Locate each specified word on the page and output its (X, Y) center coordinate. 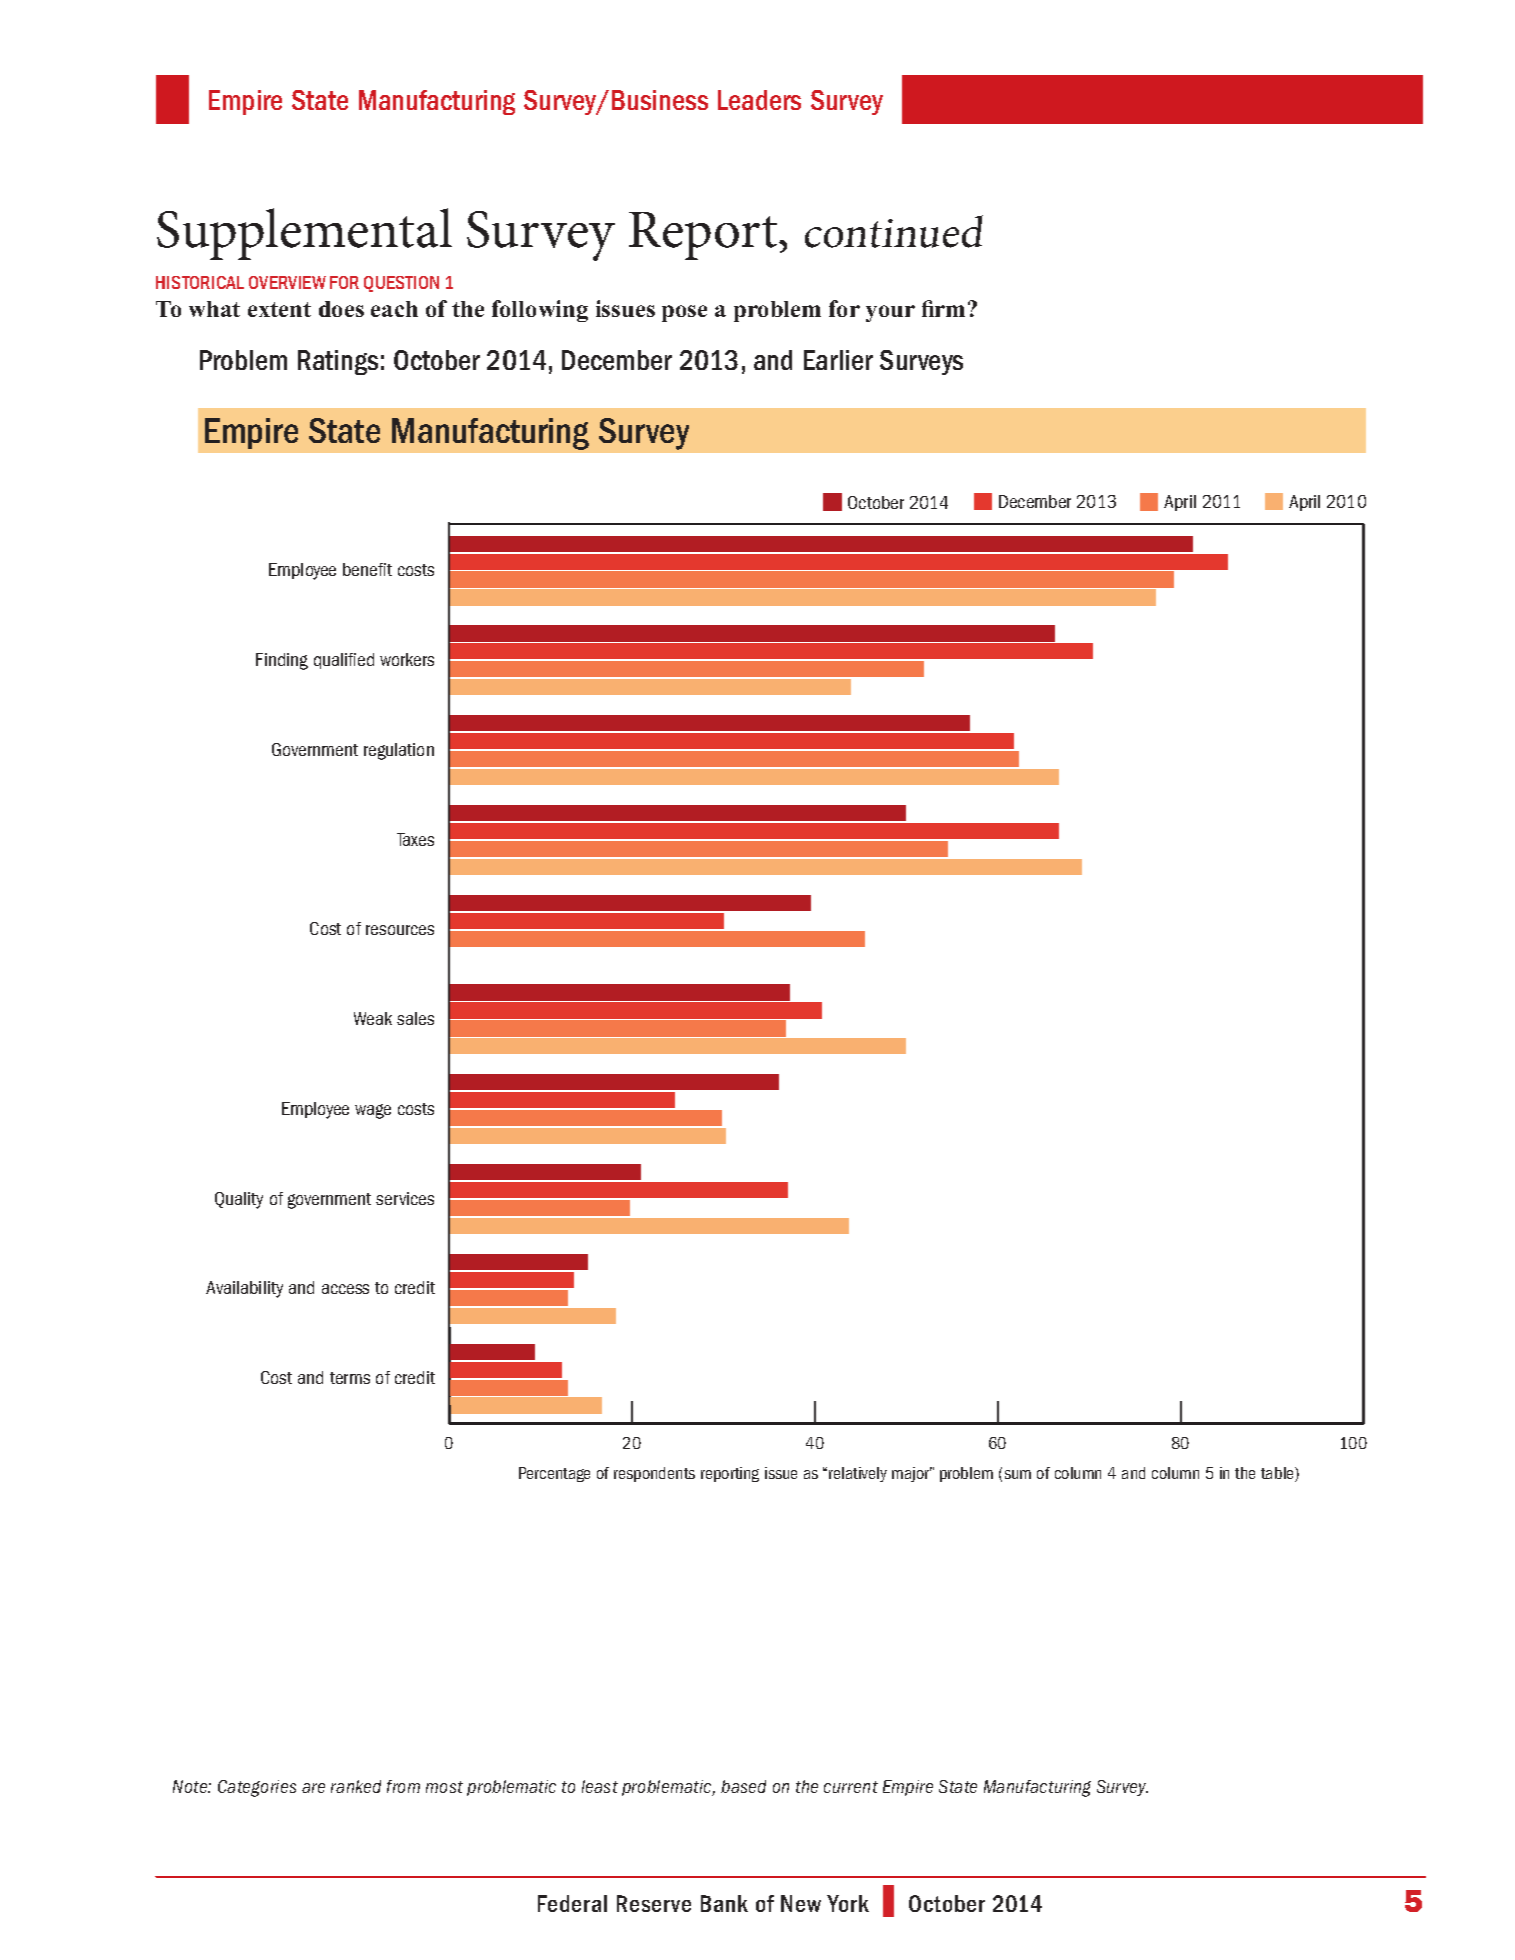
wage (373, 1111)
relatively (858, 1474)
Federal (572, 1903)
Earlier (838, 360)
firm (943, 308)
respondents (654, 1474)
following (540, 311)
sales (415, 1018)
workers (407, 659)
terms (350, 1378)
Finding (282, 661)
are (313, 1788)
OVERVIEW (287, 282)
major (912, 1474)
